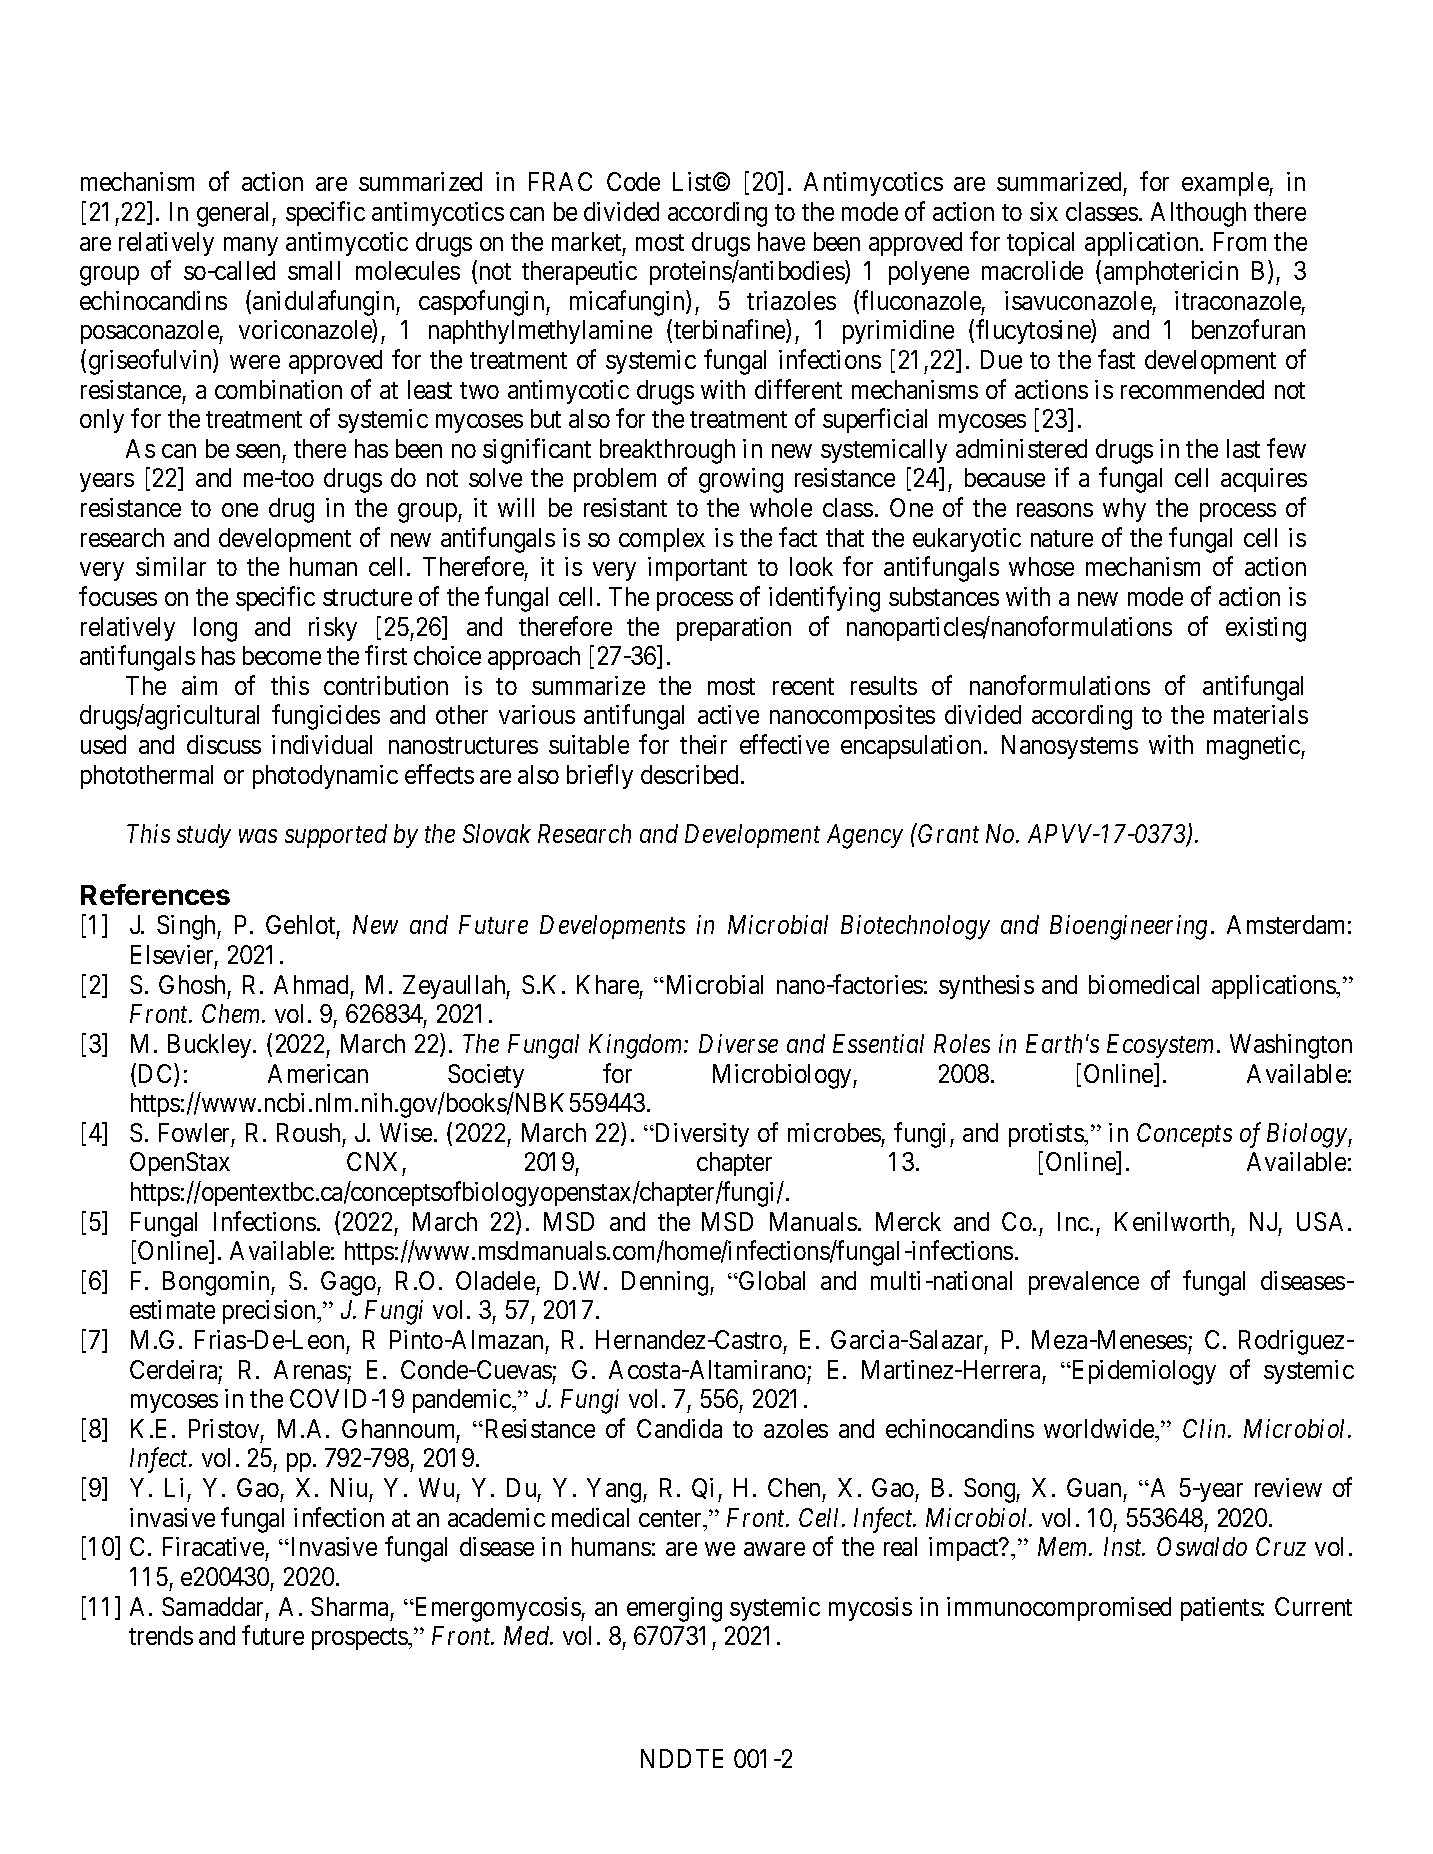 This screenshot has height=1854, width=1433. I want to click on emerging, so click(674, 1609).
